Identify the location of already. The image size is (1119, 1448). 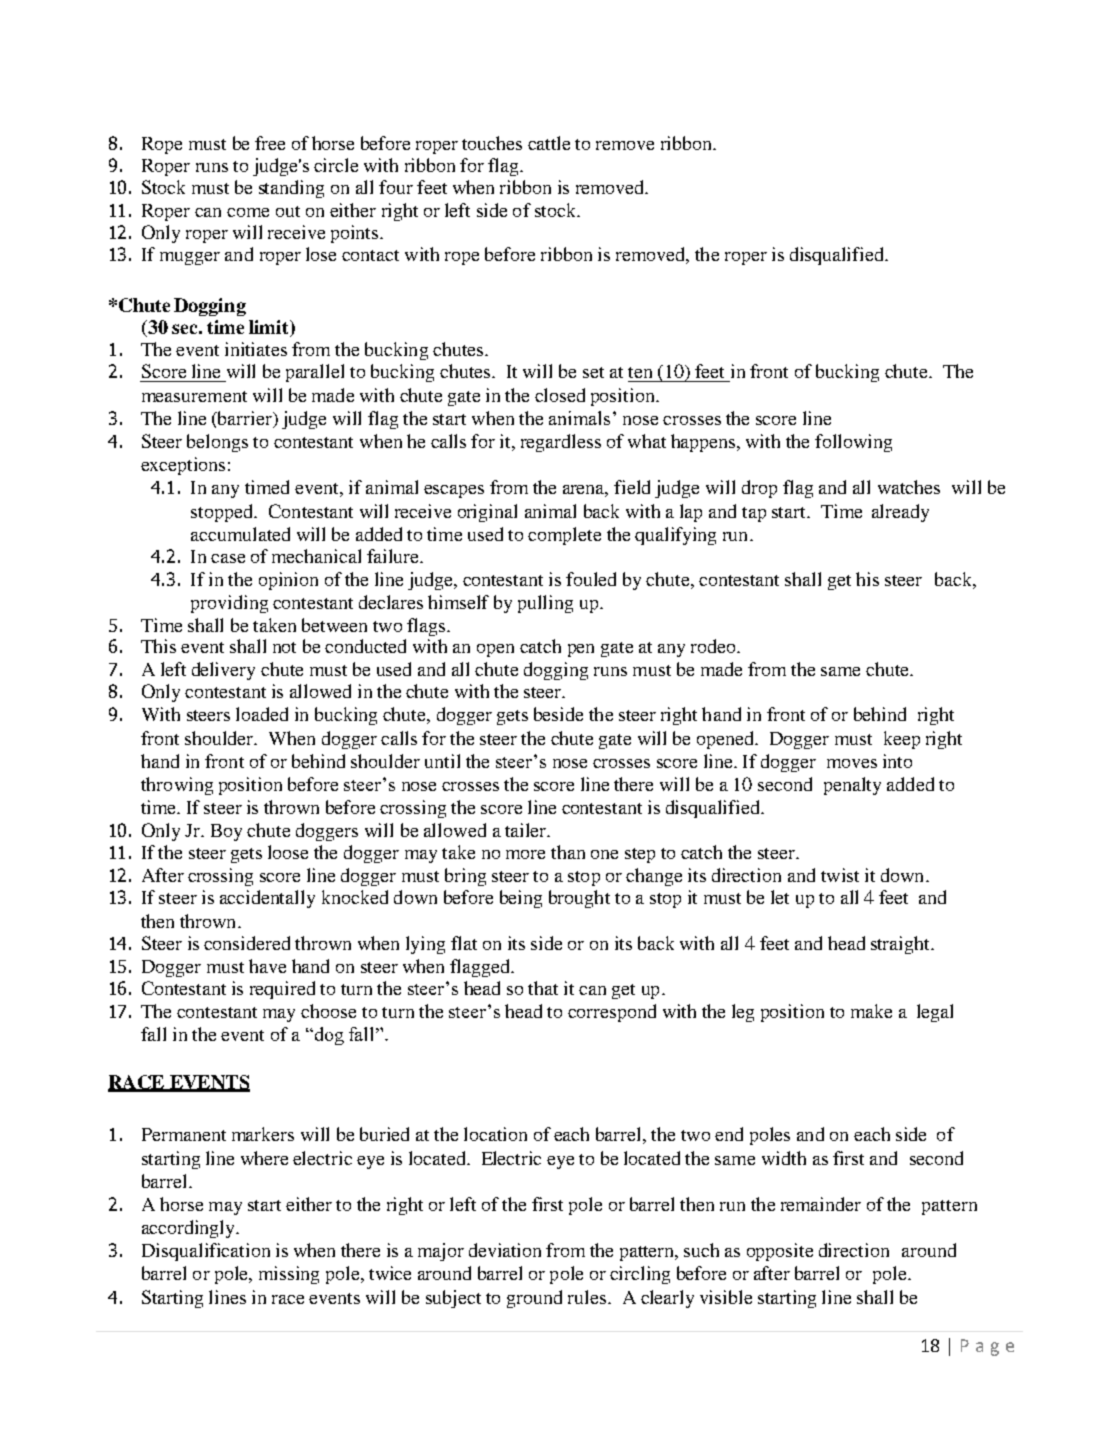
(900, 513).
